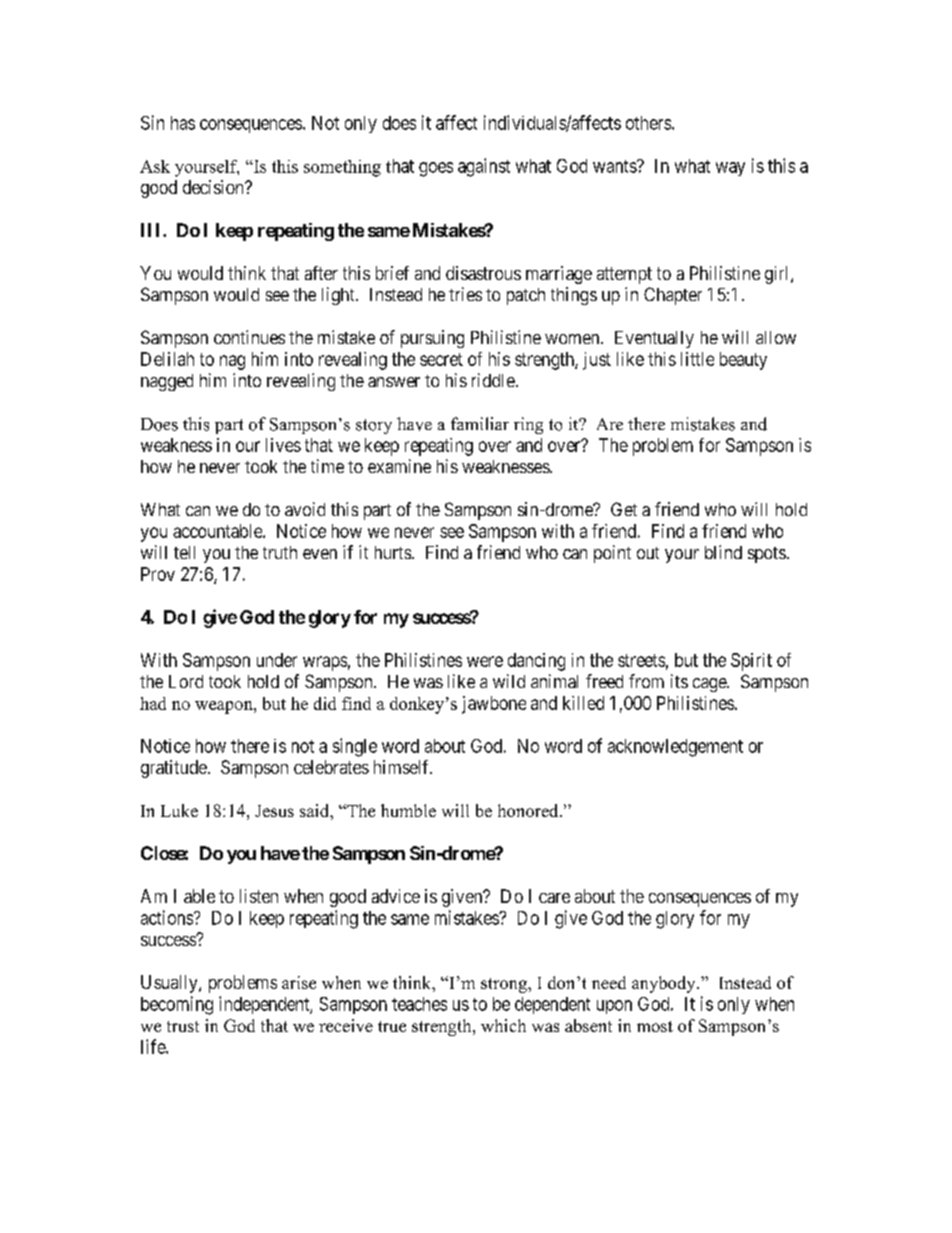 The height and width of the screenshot is (1233, 952). I want to click on lives, so click(283, 445).
